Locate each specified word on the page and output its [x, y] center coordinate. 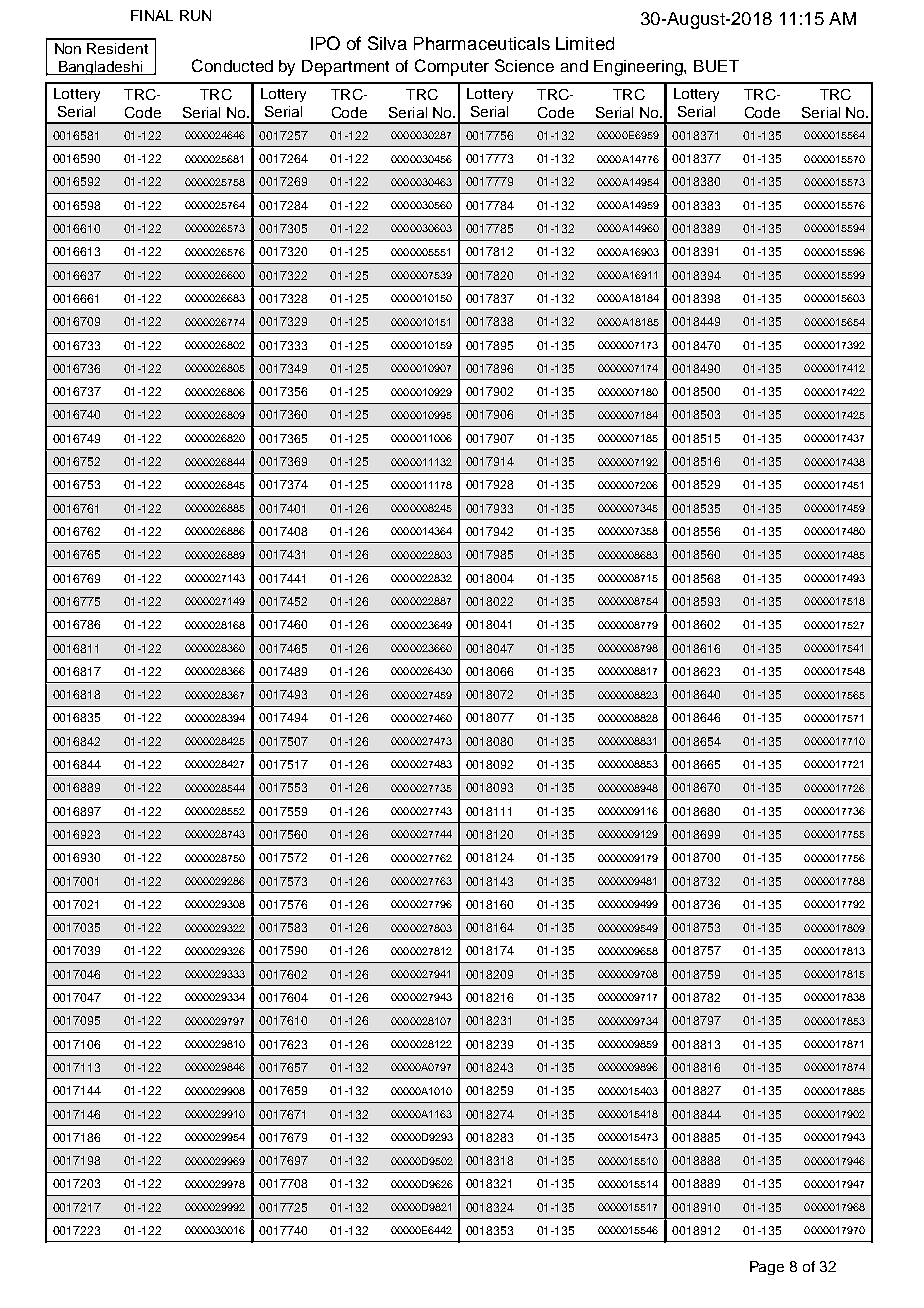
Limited [585, 43]
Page [767, 1268]
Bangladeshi [101, 68]
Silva [387, 43]
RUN [195, 15]
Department [345, 68]
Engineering [639, 68]
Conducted [232, 65]
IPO [325, 43]
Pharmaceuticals [482, 43]
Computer [452, 67]
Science [524, 65]
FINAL [152, 15]
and [574, 66]
